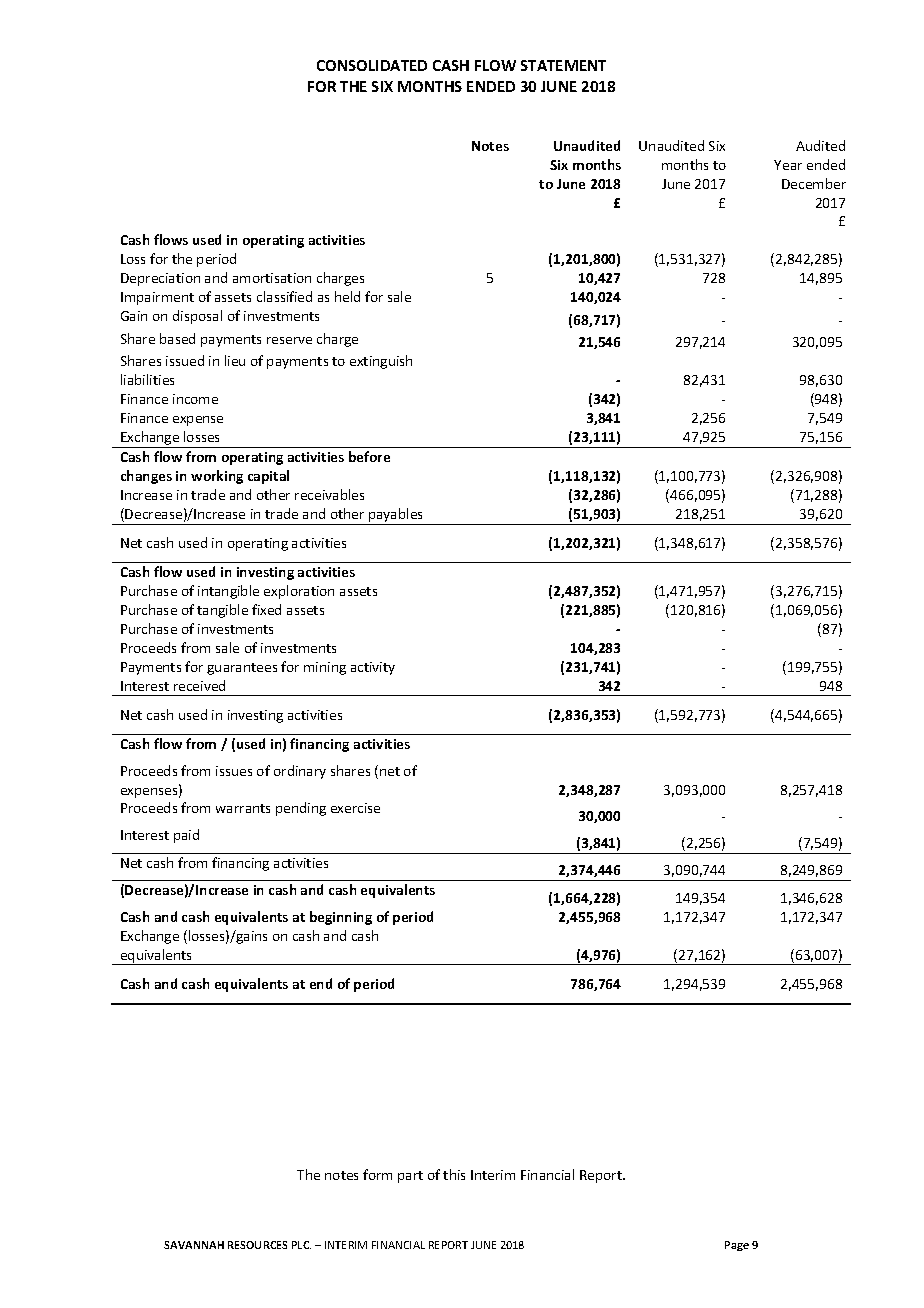 This page has width=924, height=1308. I want to click on STATEMENT, so click(563, 65).
